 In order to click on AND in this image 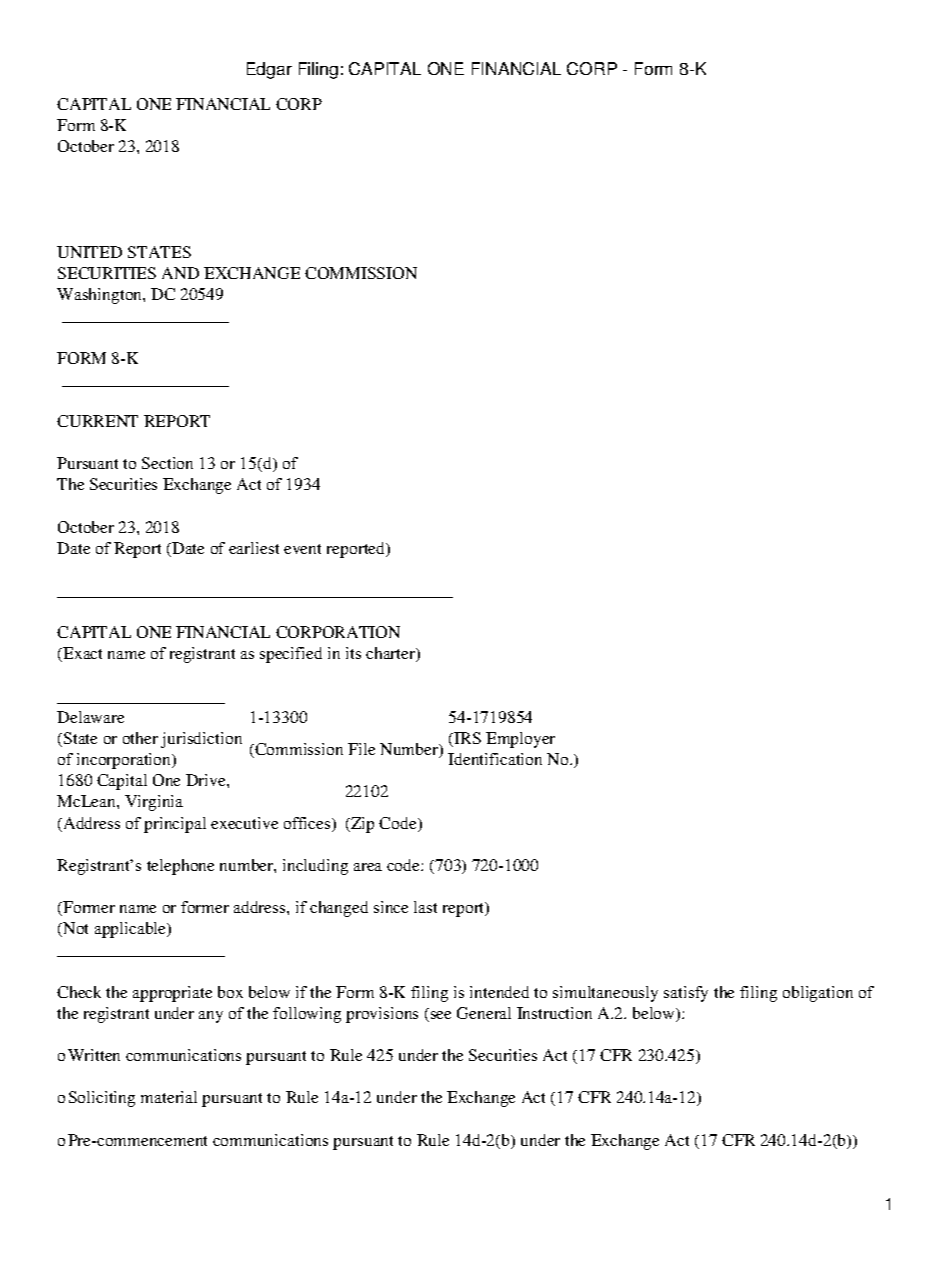, I will do `click(180, 273)`.
